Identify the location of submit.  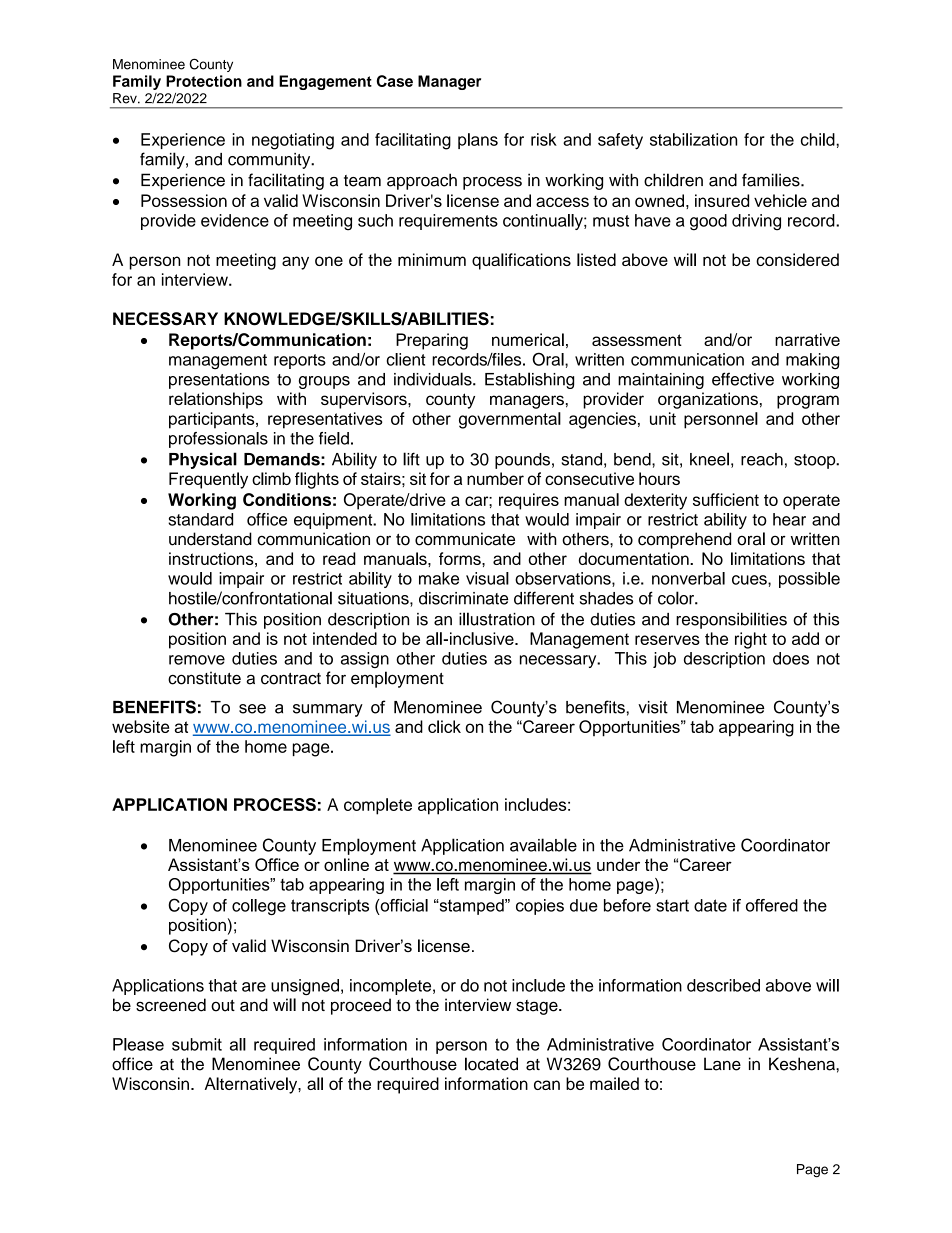
(197, 1044).
